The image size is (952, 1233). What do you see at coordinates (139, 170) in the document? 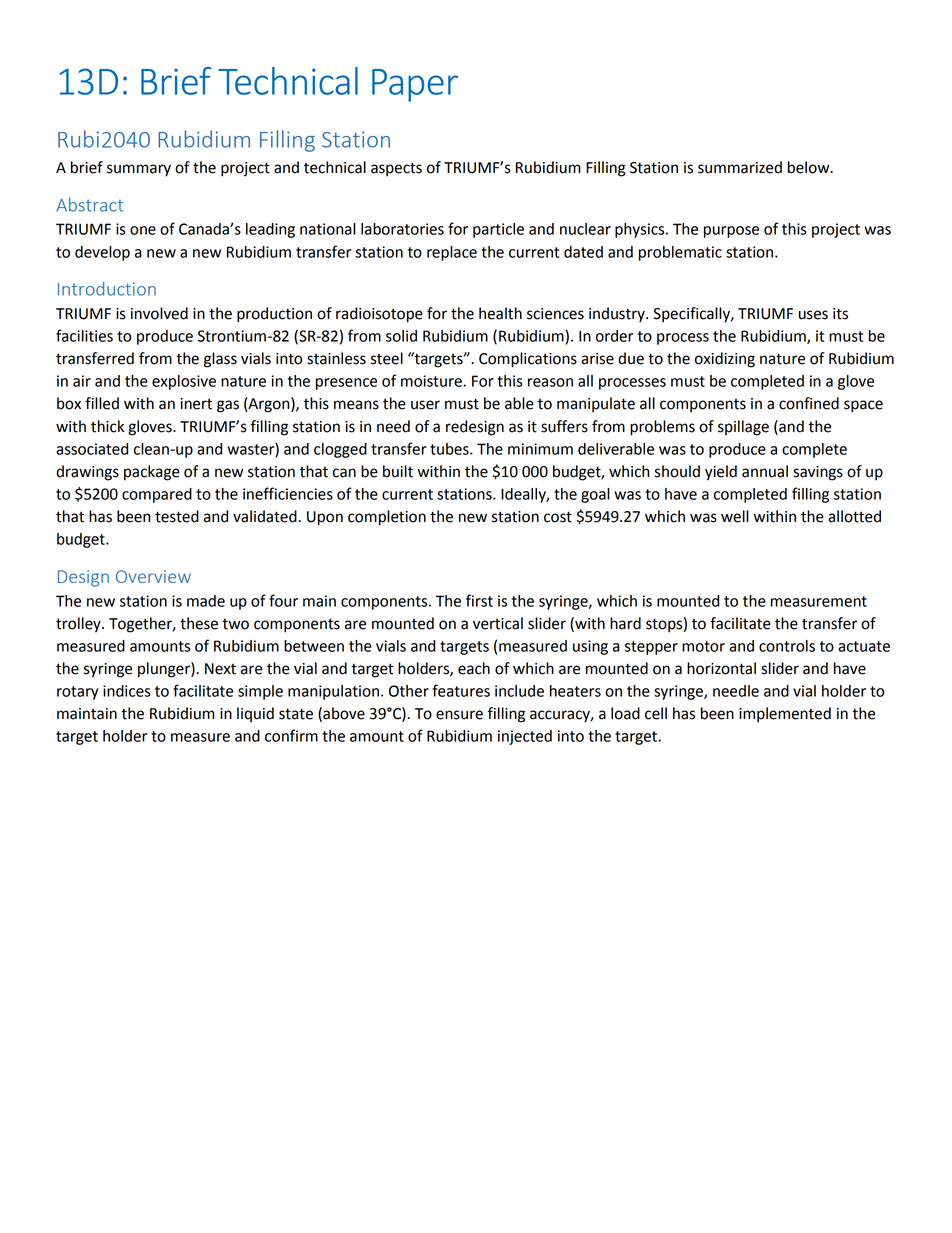
I see `summary` at bounding box center [139, 170].
